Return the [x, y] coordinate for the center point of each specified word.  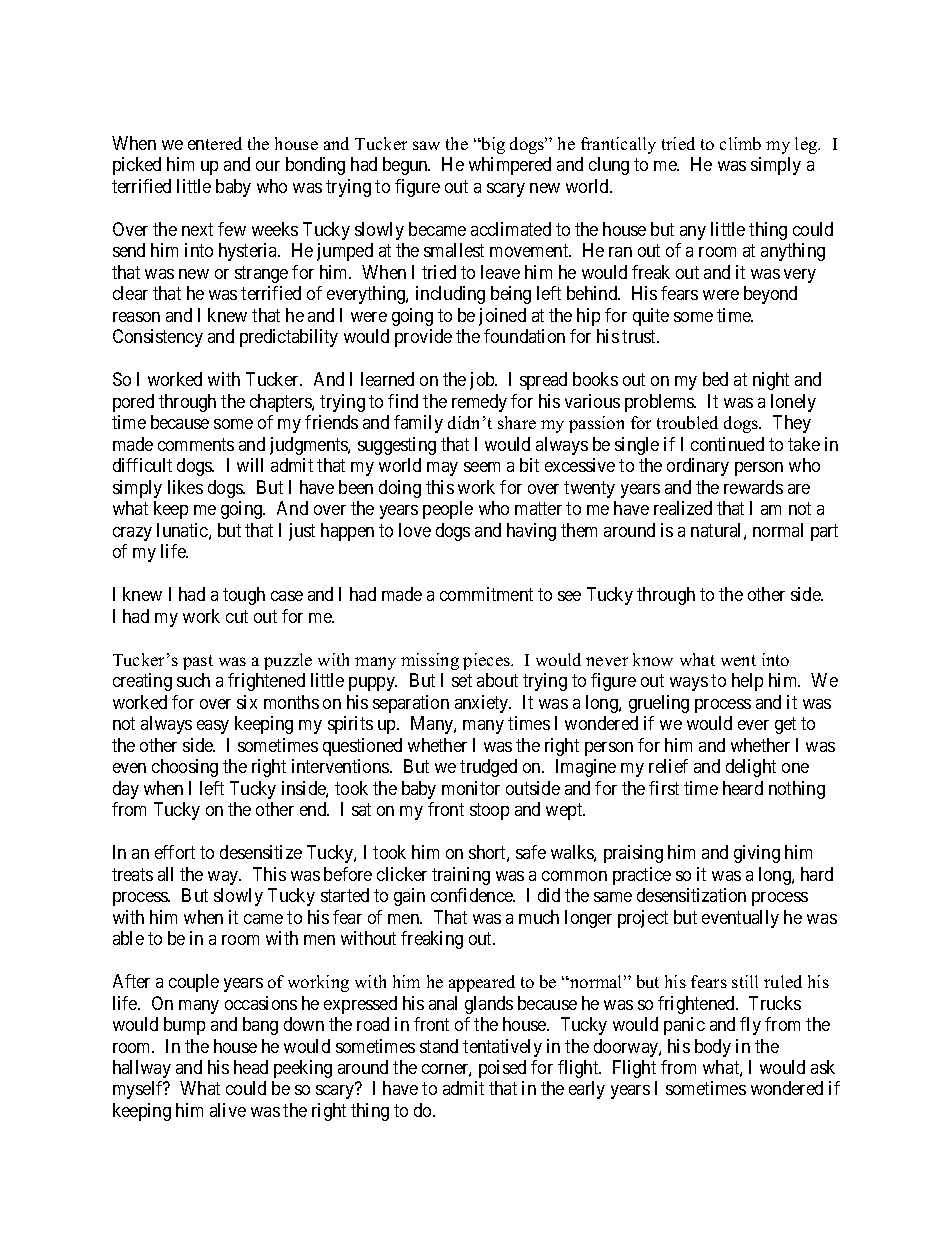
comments [196, 444]
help [747, 682]
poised [502, 1069]
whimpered [510, 166]
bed [715, 379]
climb [740, 143]
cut [237, 616]
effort [175, 852]
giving [757, 854]
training [461, 876]
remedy [479, 403]
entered [215, 143]
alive [228, 1110]
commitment [486, 594]
